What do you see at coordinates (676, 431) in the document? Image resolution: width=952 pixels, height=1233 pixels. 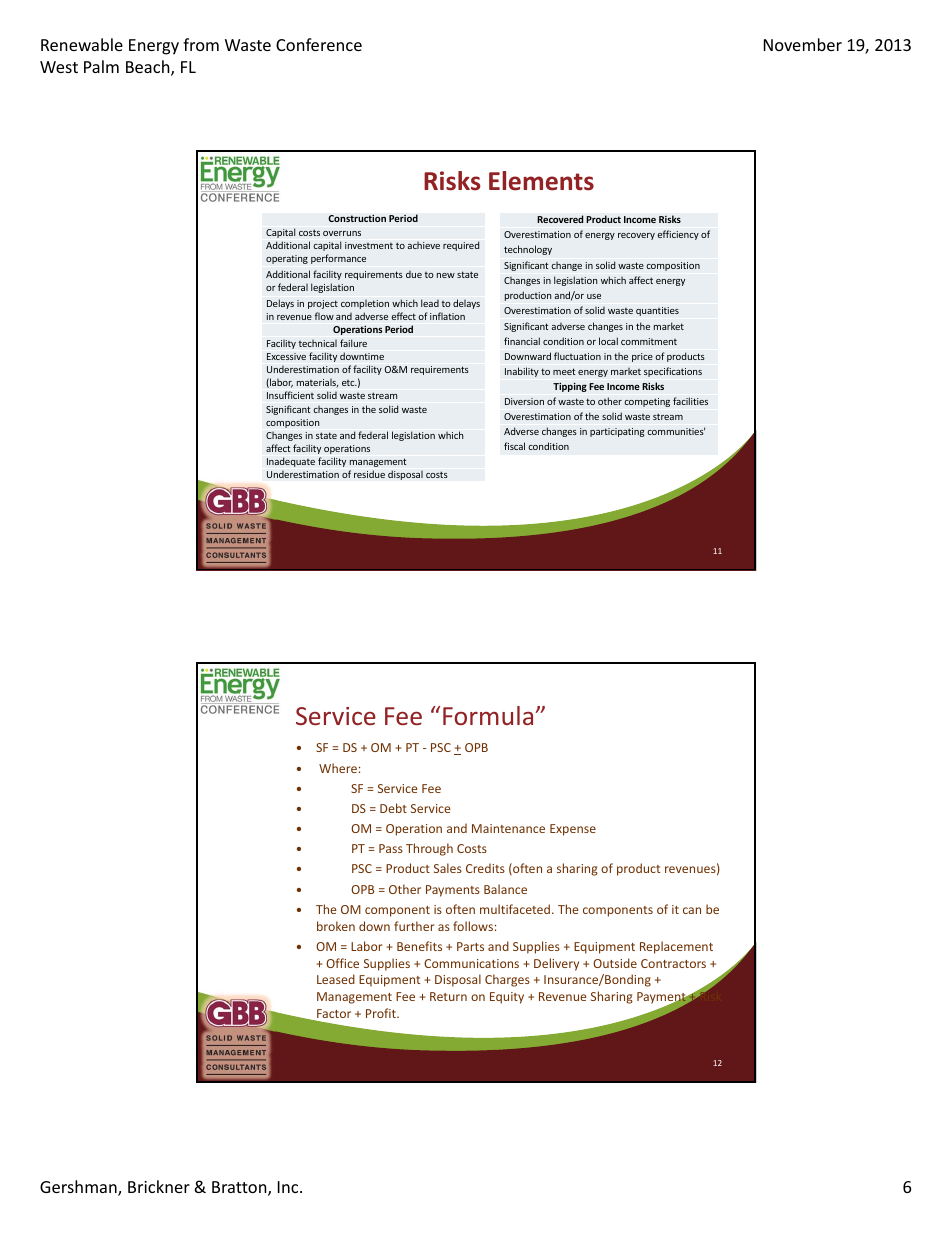 I see `communities` at bounding box center [676, 431].
